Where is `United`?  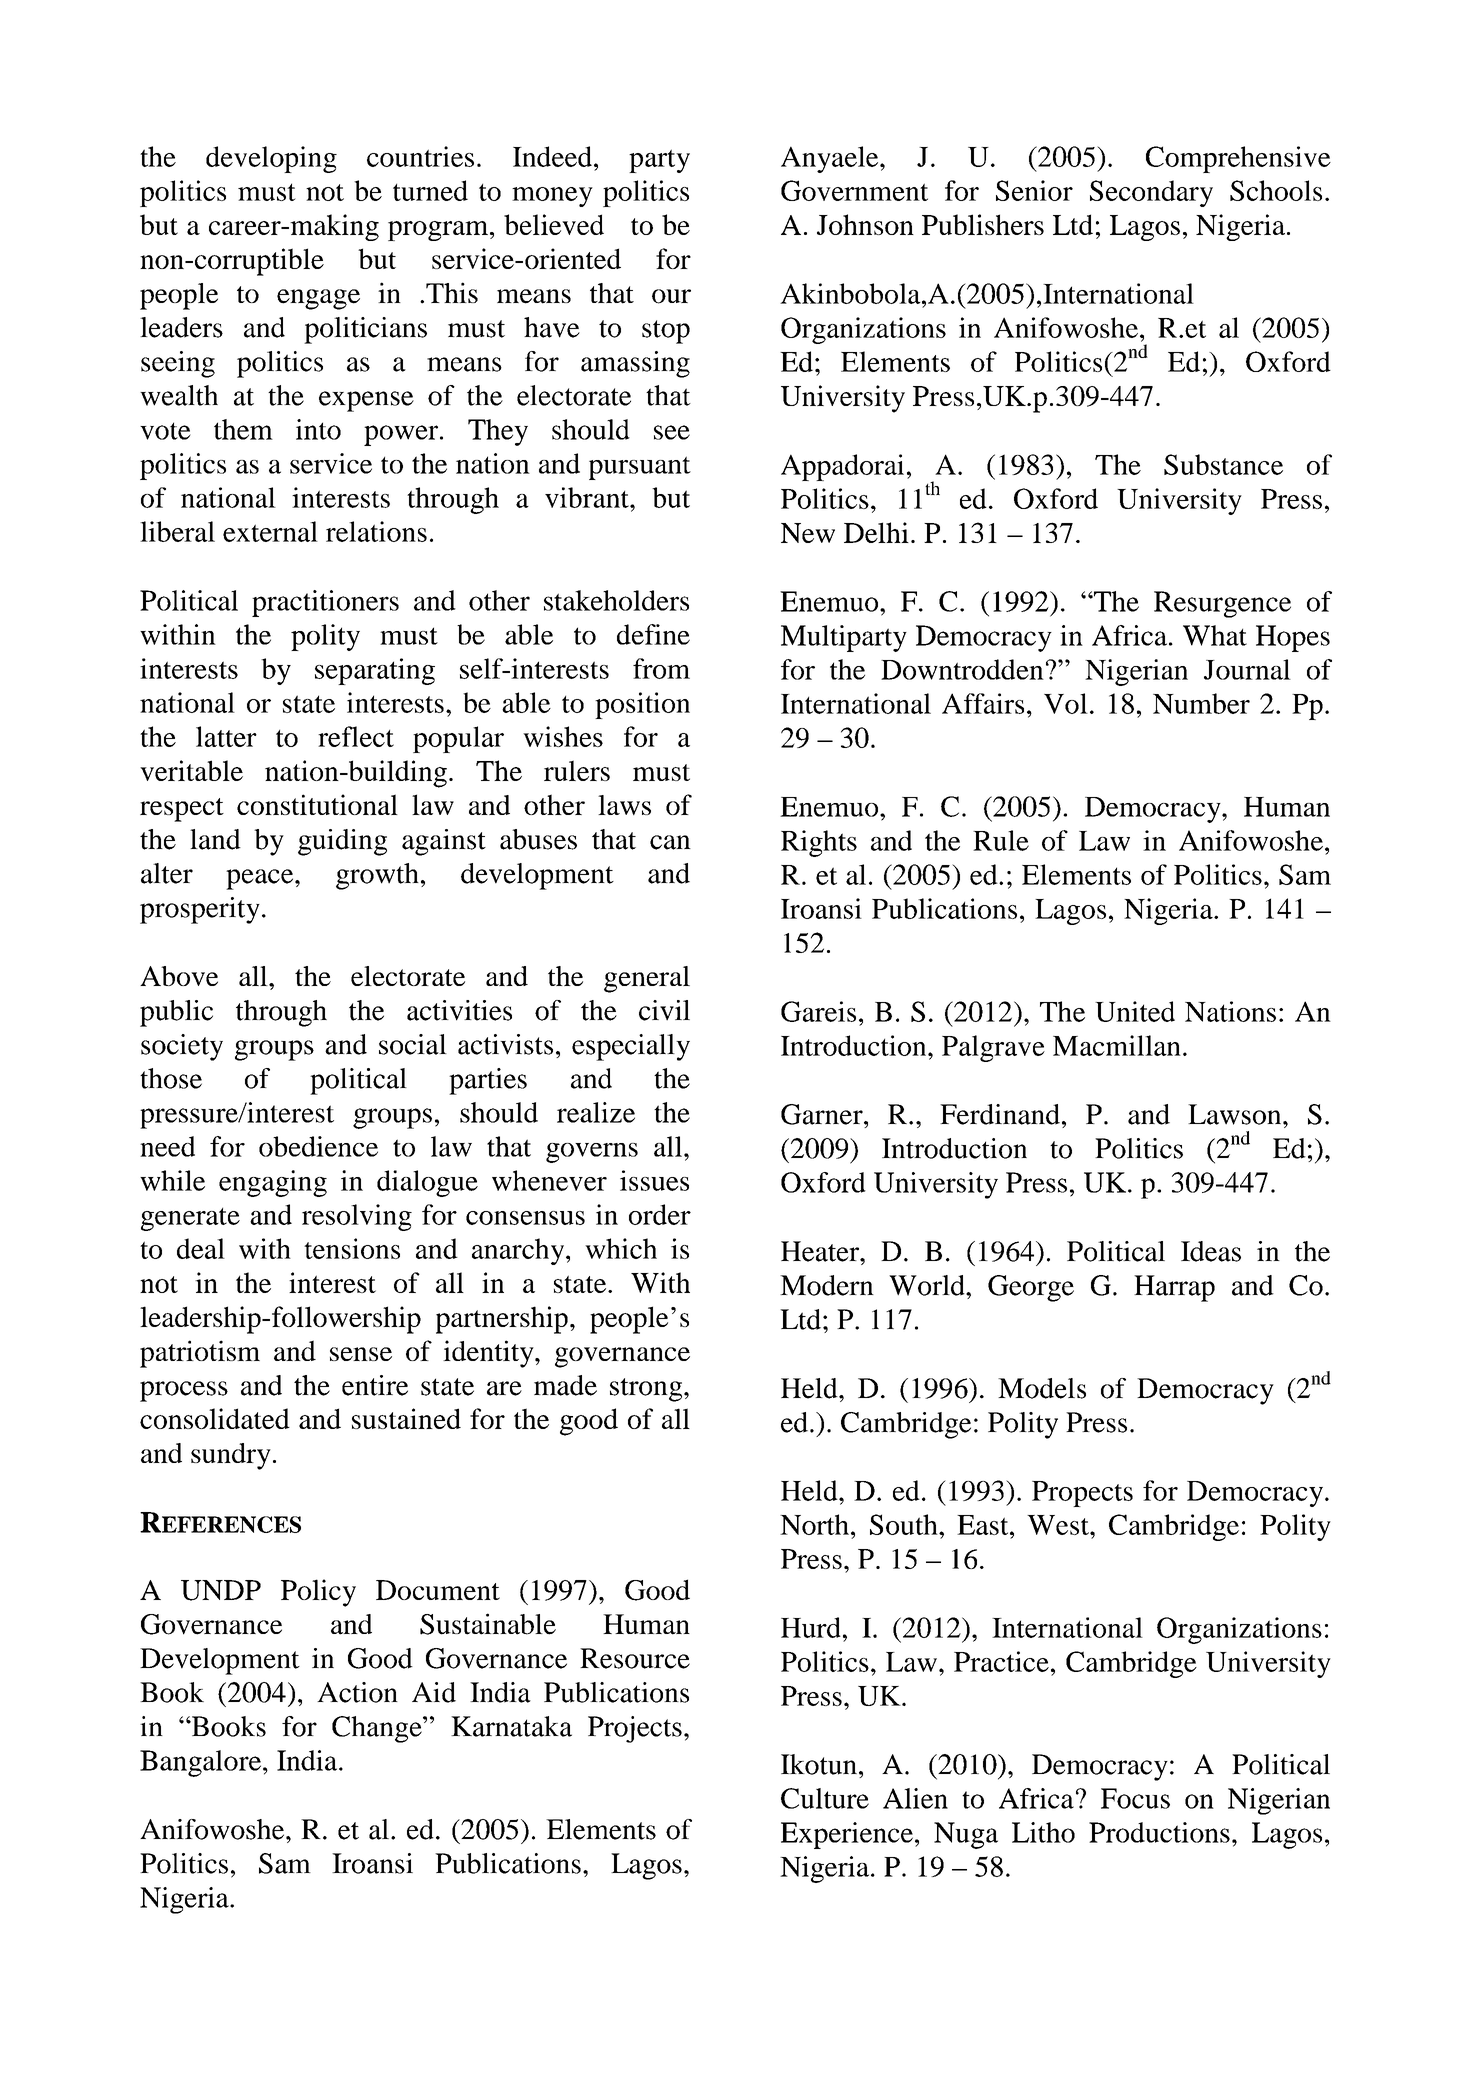
United is located at coordinates (1135, 1011).
